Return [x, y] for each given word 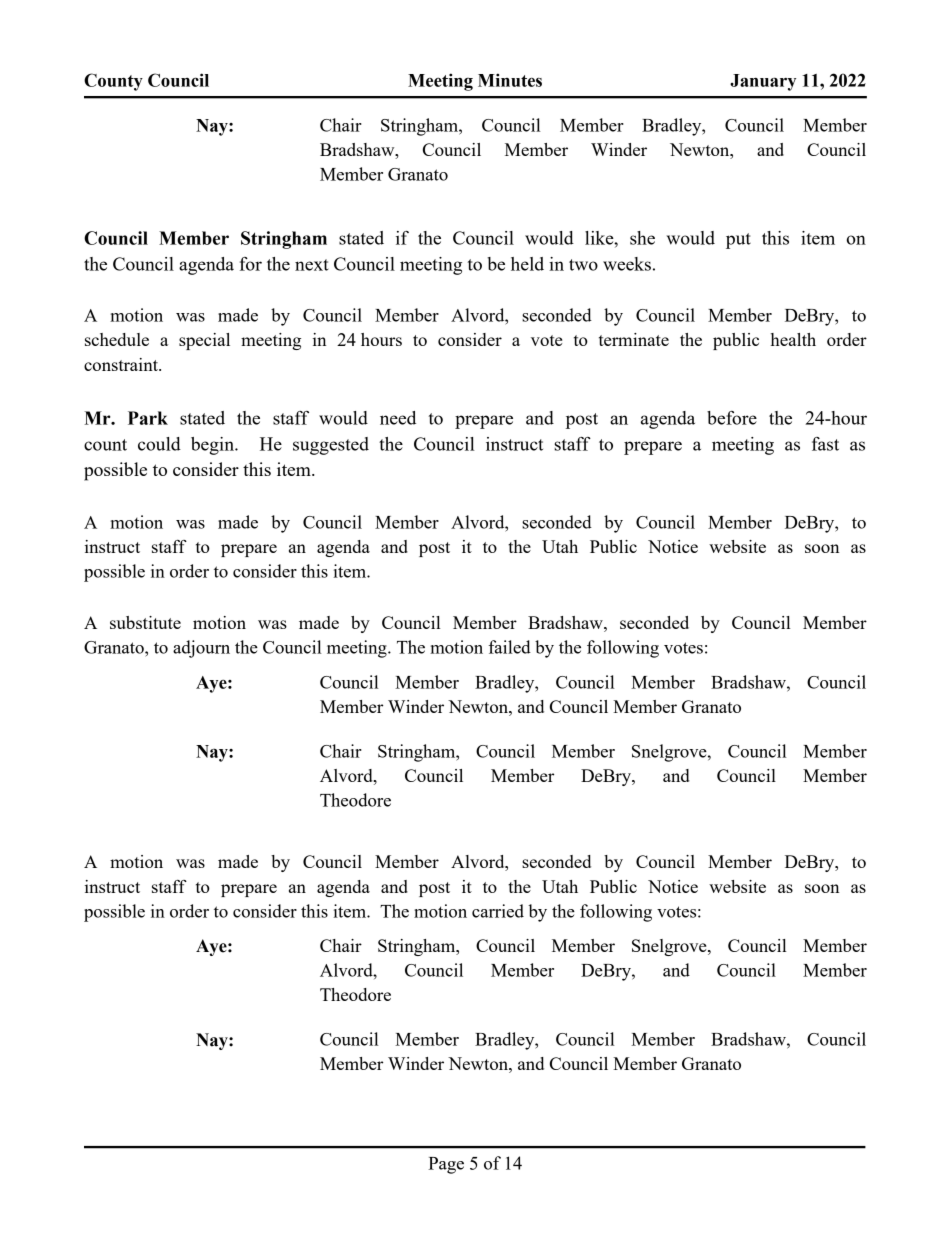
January [763, 82]
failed [509, 647]
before [732, 418]
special [204, 341]
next [311, 265]
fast [825, 444]
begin [213, 446]
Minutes [510, 80]
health [793, 339]
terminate [634, 339]
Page [446, 1165]
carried [498, 911]
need [398, 418]
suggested [331, 446]
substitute [145, 622]
